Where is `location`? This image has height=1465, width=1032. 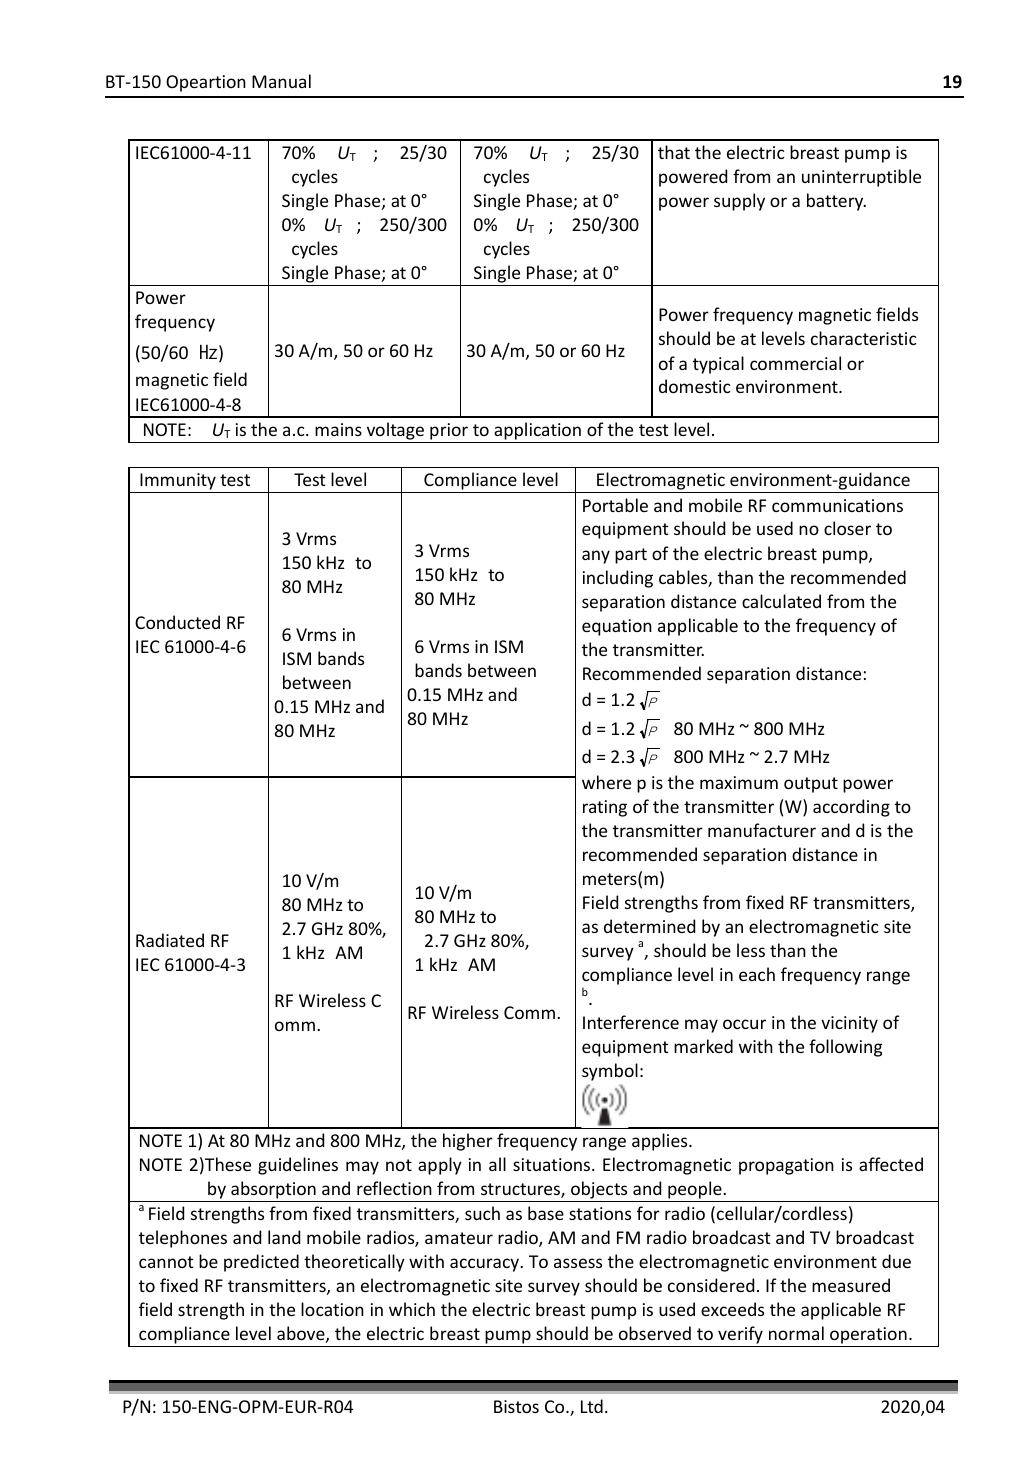
location is located at coordinates (332, 1309).
